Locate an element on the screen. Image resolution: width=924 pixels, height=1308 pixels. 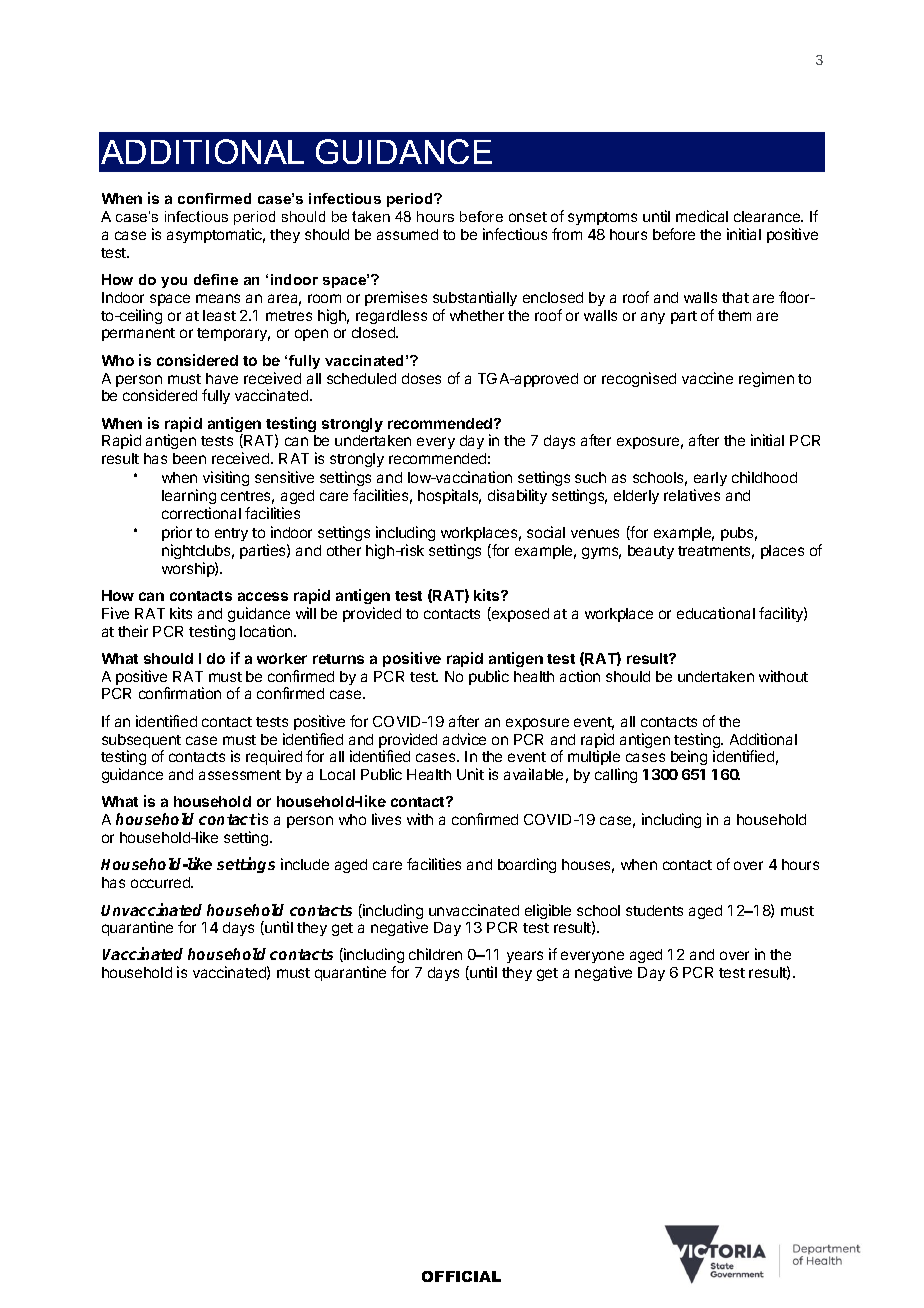
been is located at coordinates (189, 458).
